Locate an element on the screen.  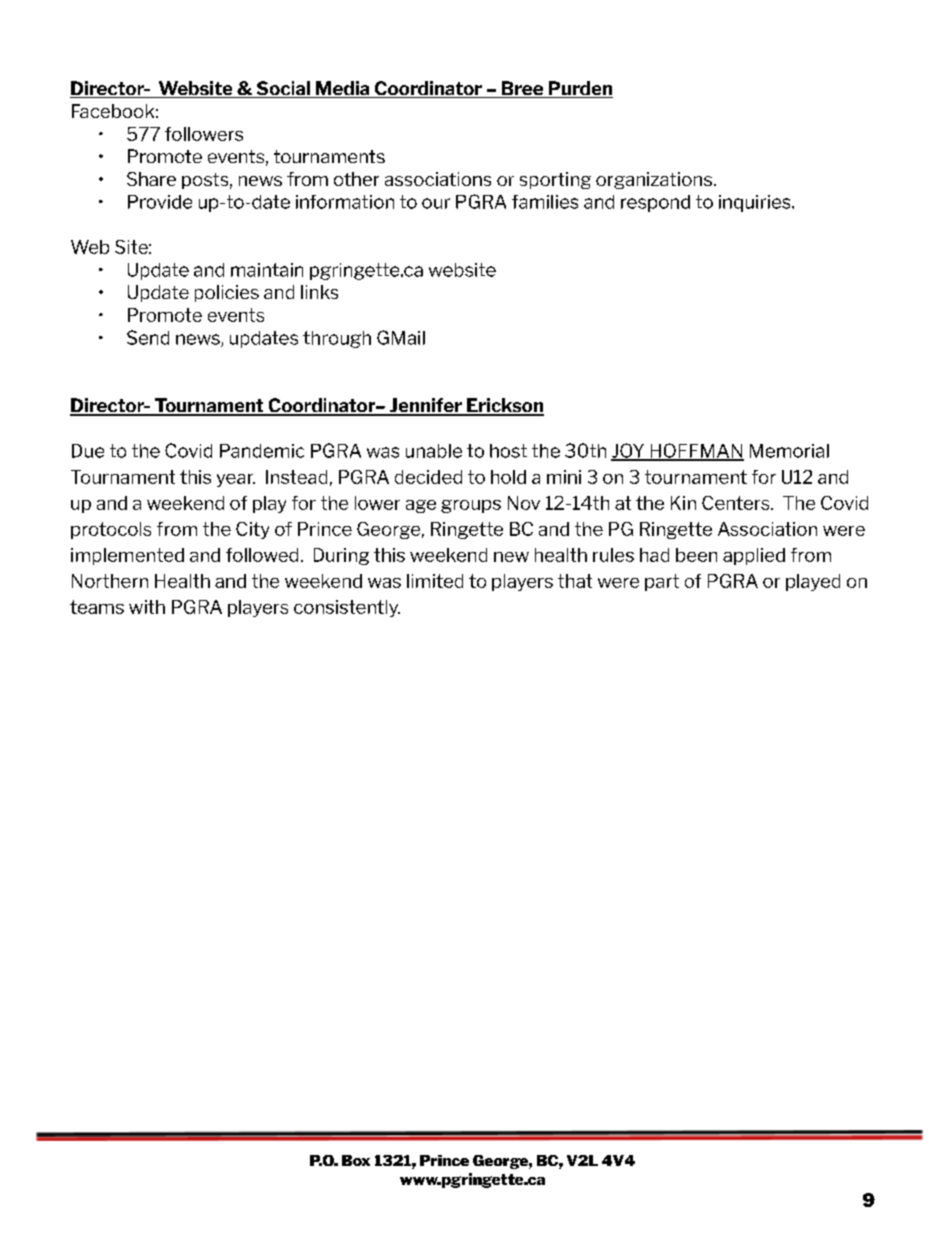
that is located at coordinates (575, 581).
